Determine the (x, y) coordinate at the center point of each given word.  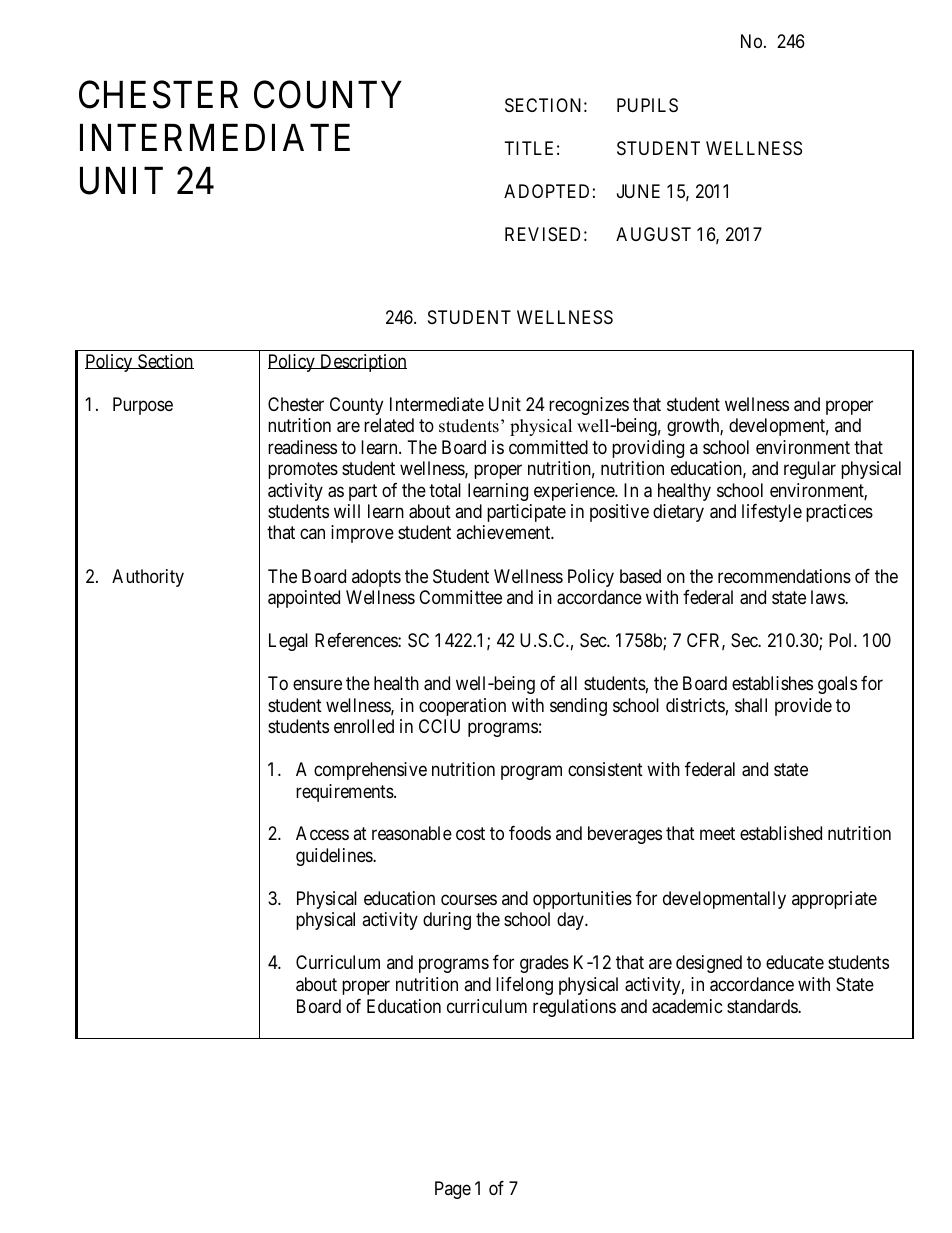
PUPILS (647, 105)
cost (470, 834)
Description (362, 363)
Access (322, 833)
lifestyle (772, 513)
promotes (303, 470)
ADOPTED (546, 191)
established (781, 833)
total (445, 490)
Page (453, 1190)
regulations (574, 1008)
